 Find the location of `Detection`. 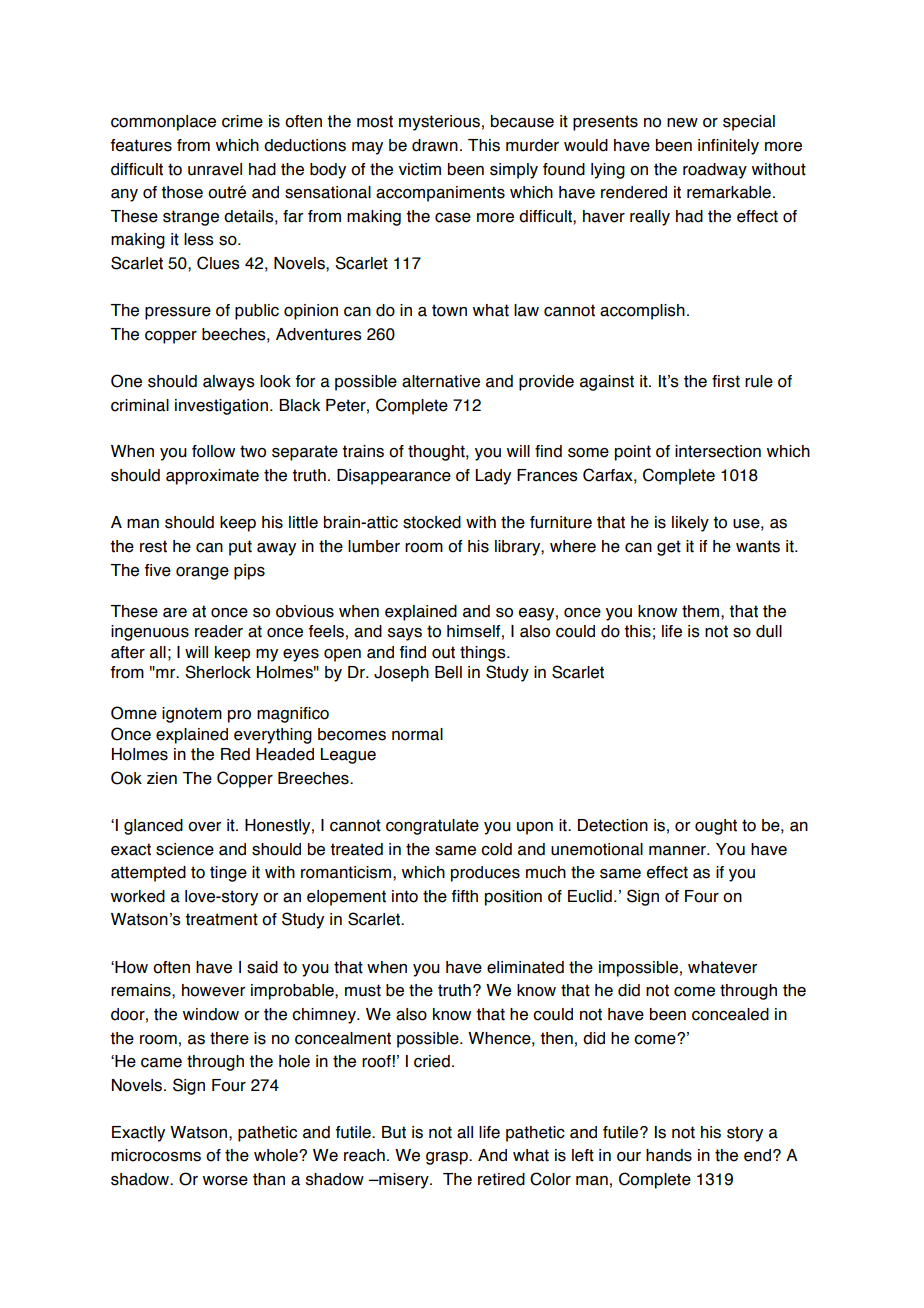

Detection is located at coordinates (613, 825).
